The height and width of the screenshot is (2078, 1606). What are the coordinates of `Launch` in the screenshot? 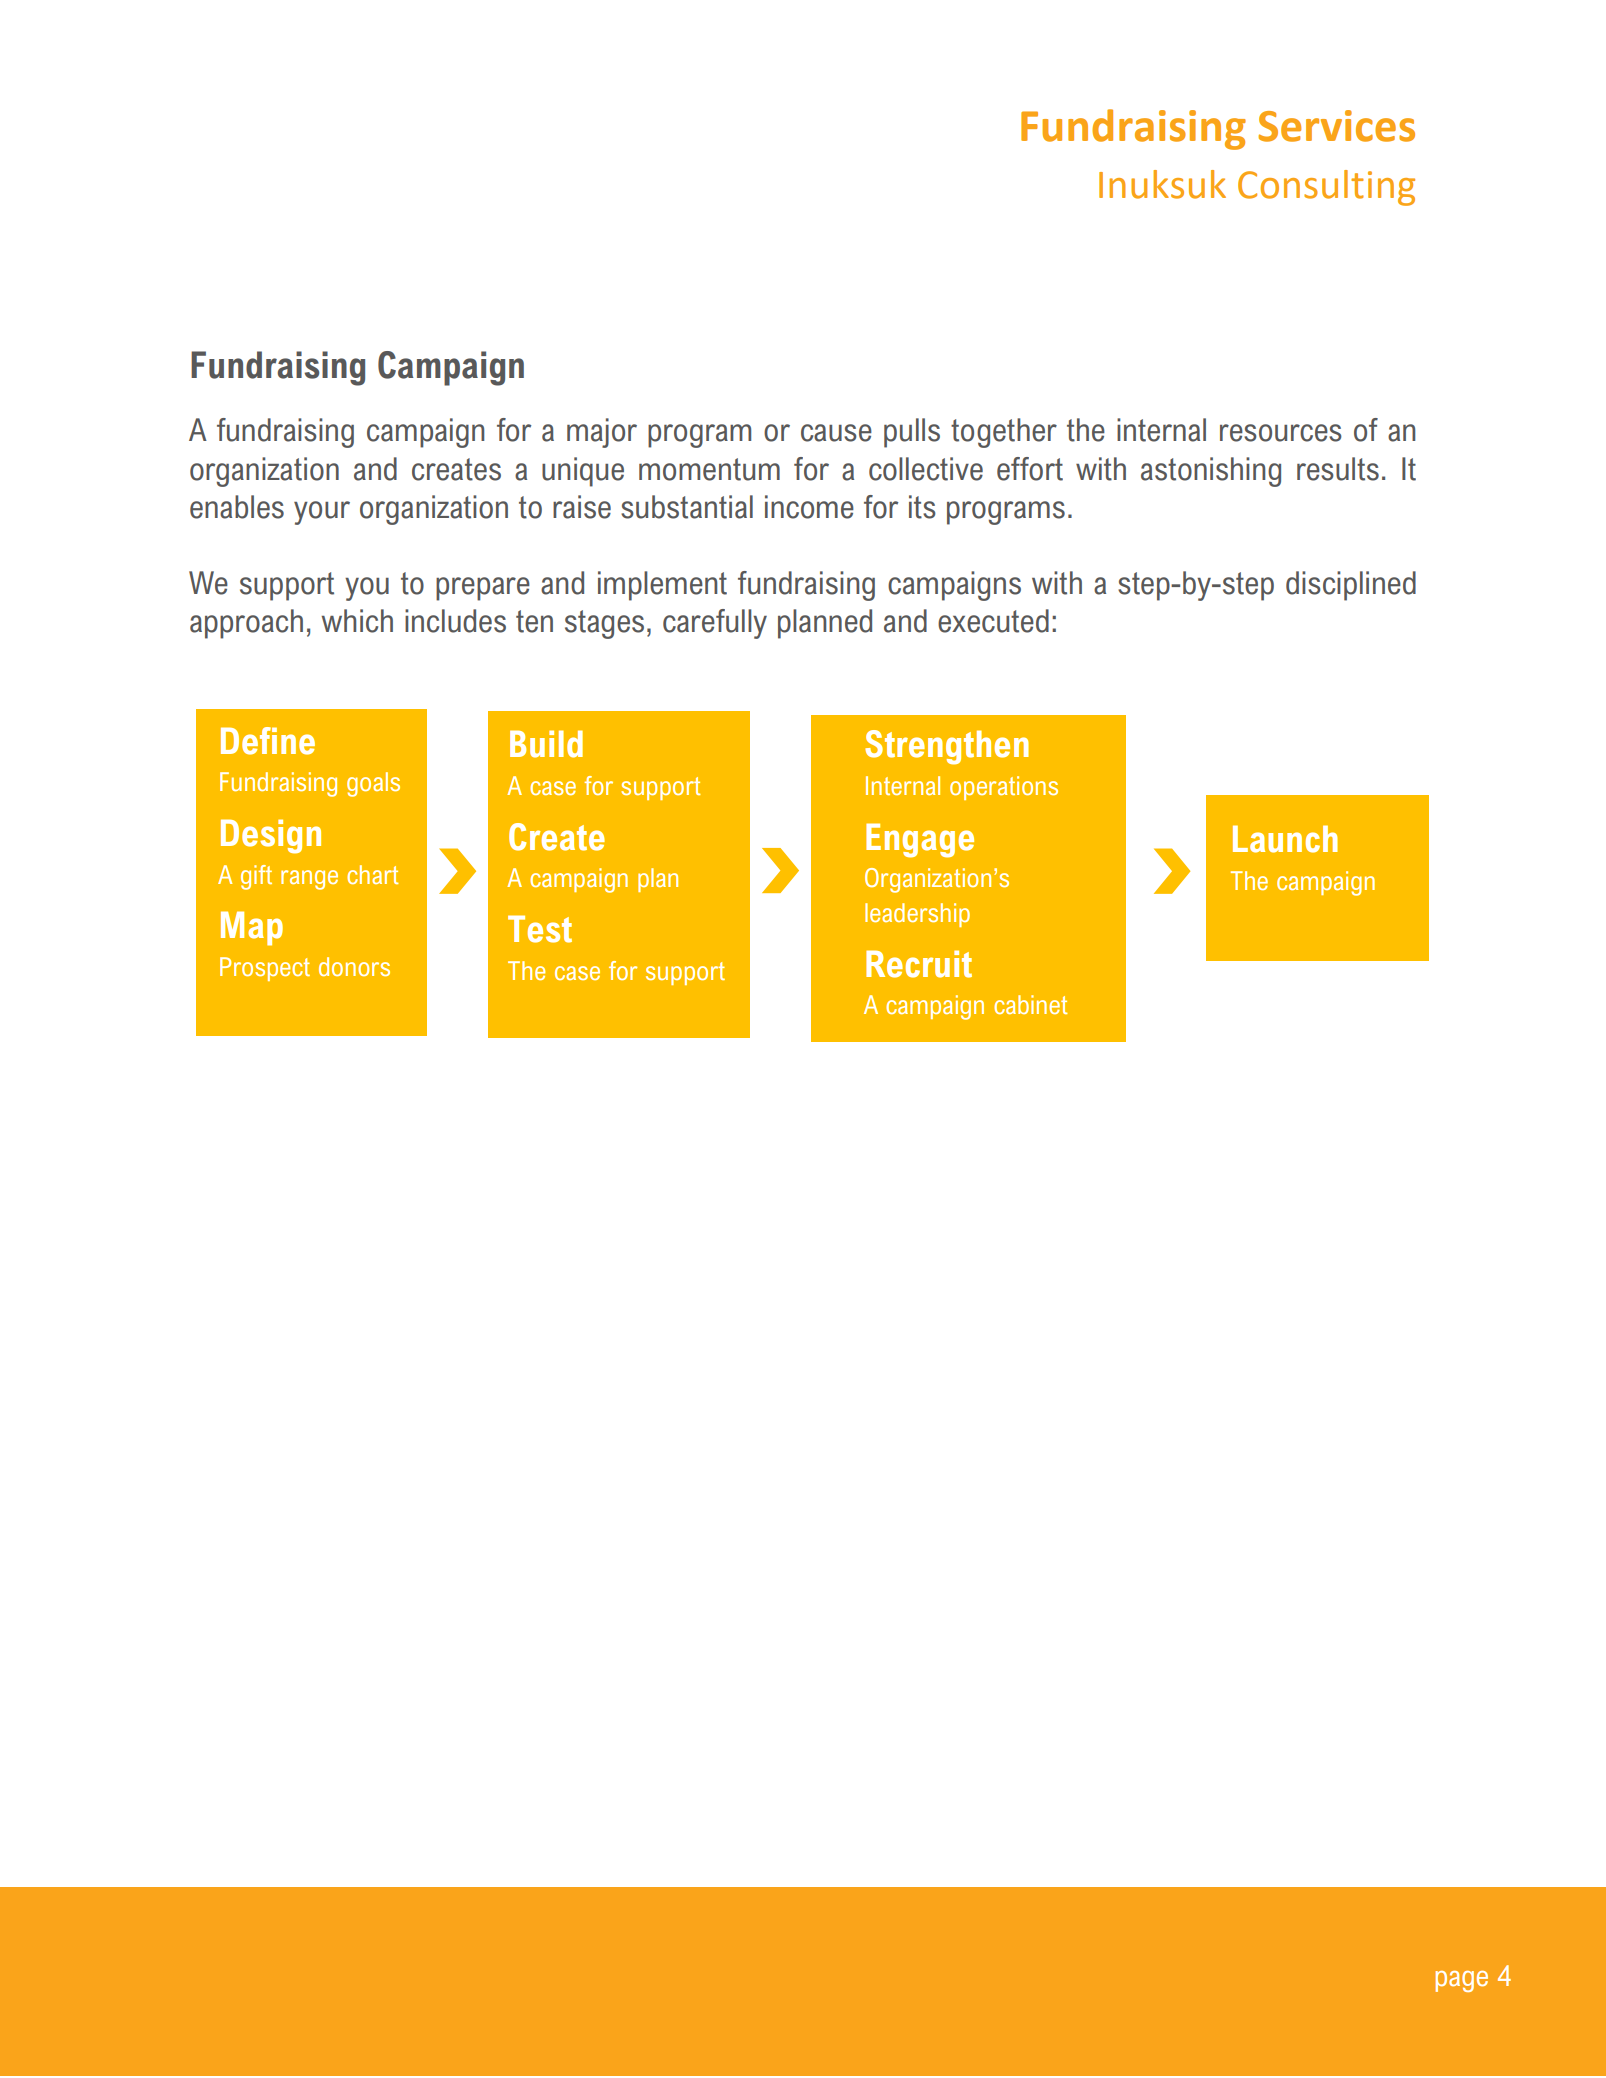 It's located at (1285, 839).
